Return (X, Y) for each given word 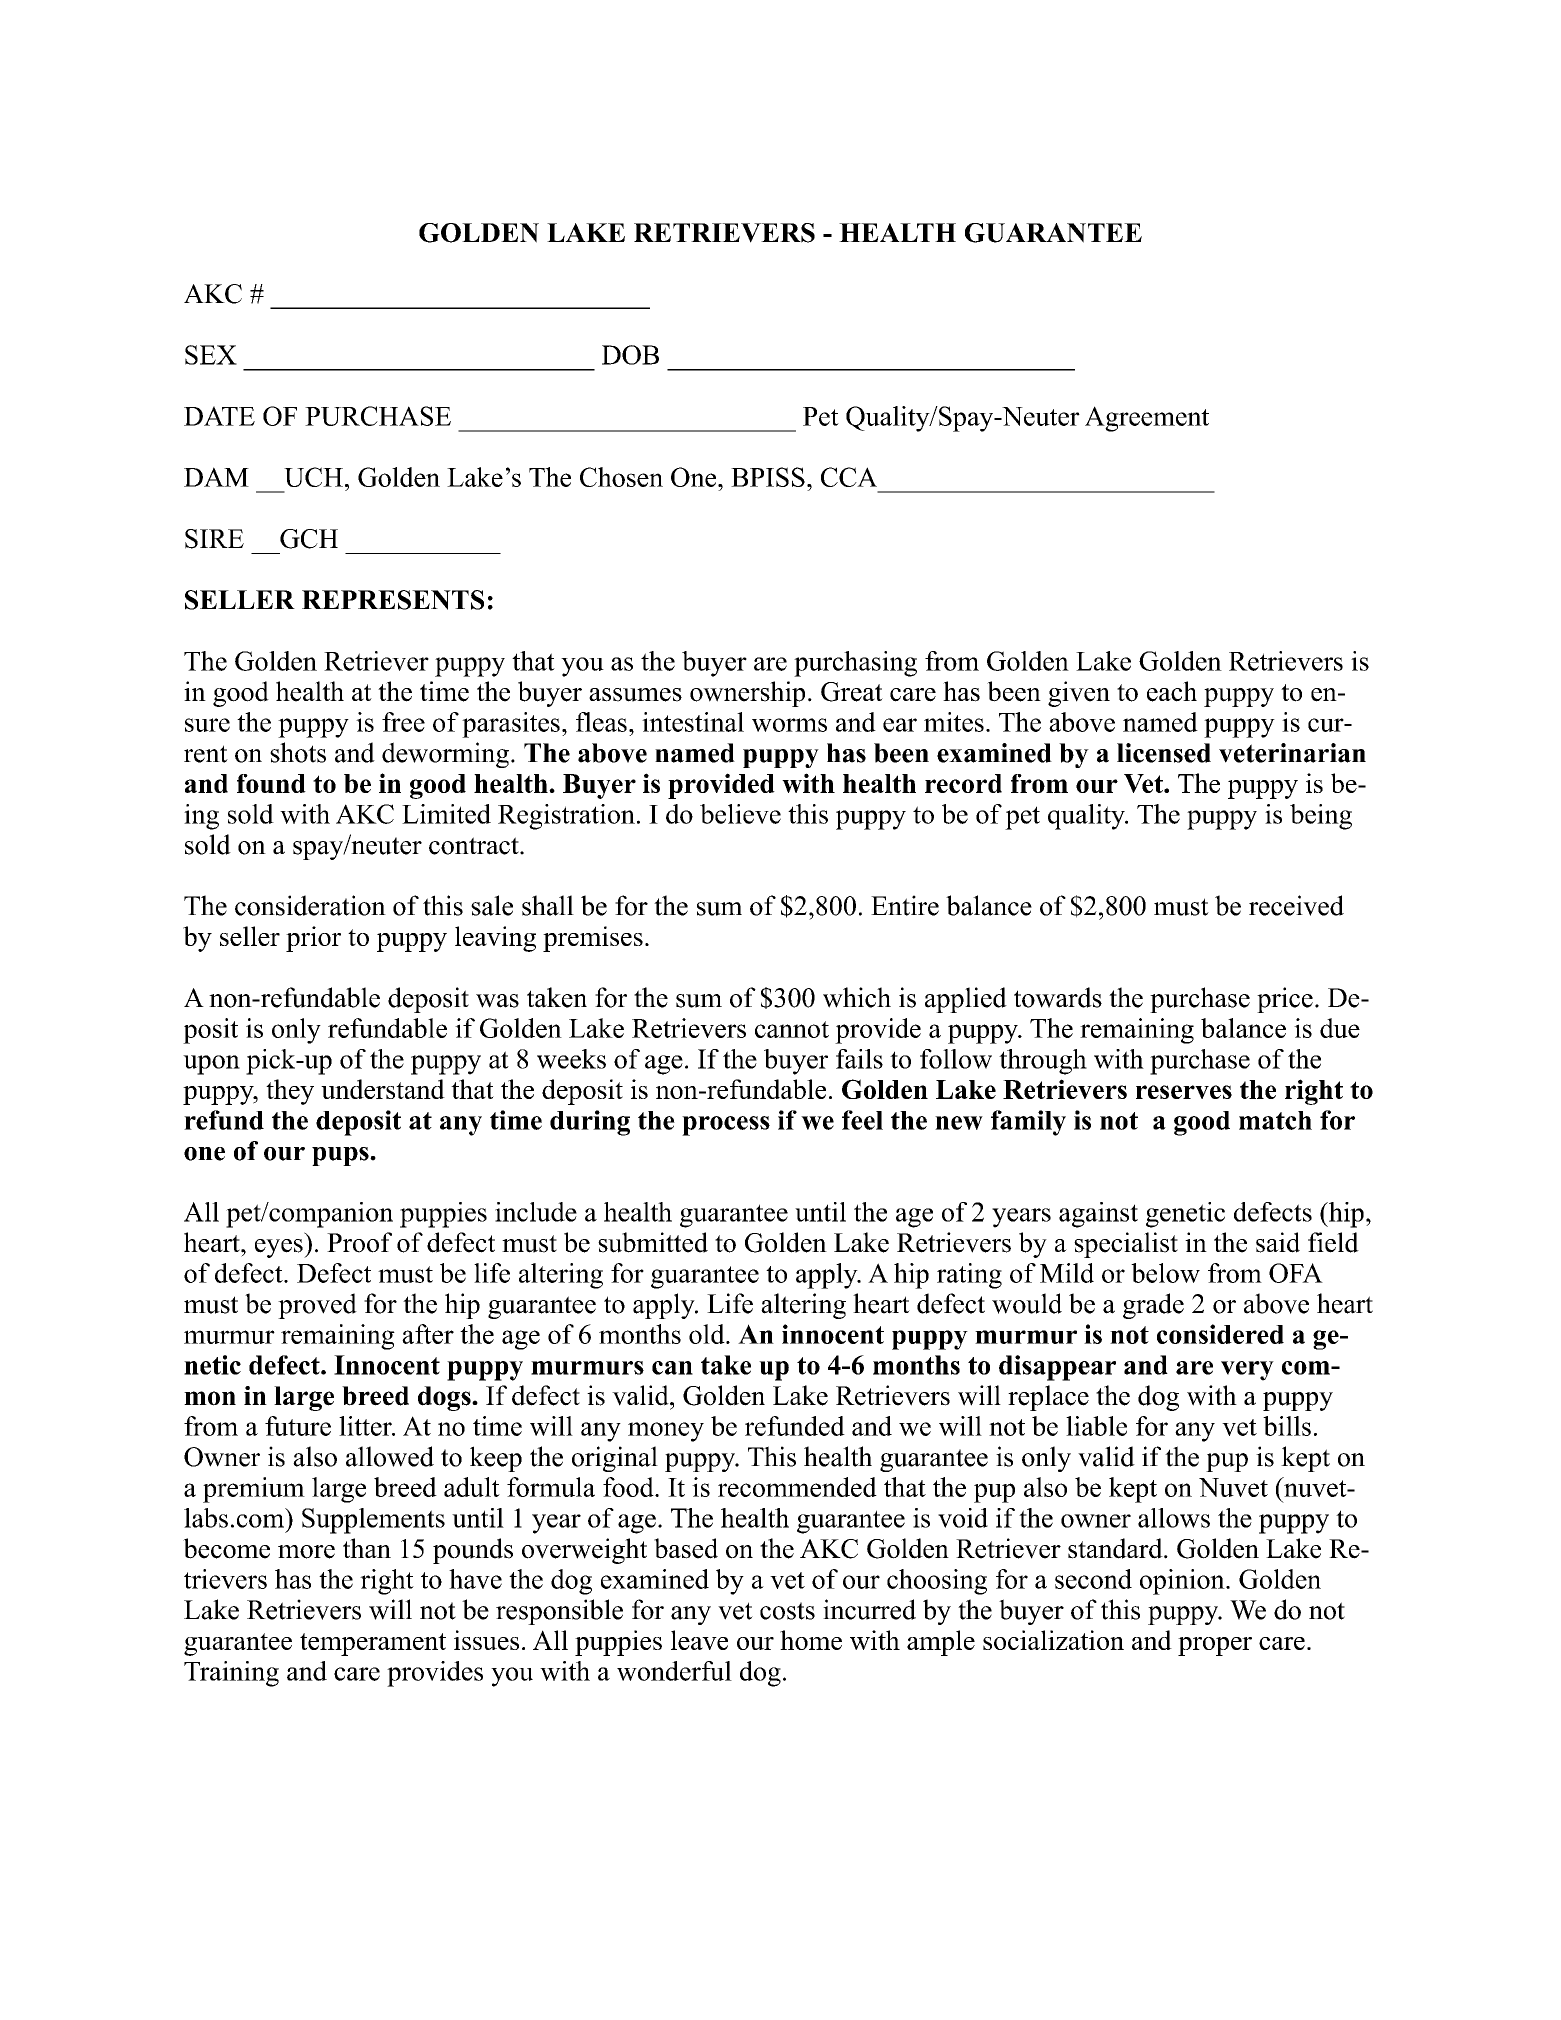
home (811, 1640)
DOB (630, 355)
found (271, 783)
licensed (1164, 753)
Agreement (1147, 419)
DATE (219, 416)
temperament (373, 1644)
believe (740, 814)
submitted (653, 1242)
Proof (359, 1242)
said (1278, 1242)
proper (1215, 1646)
